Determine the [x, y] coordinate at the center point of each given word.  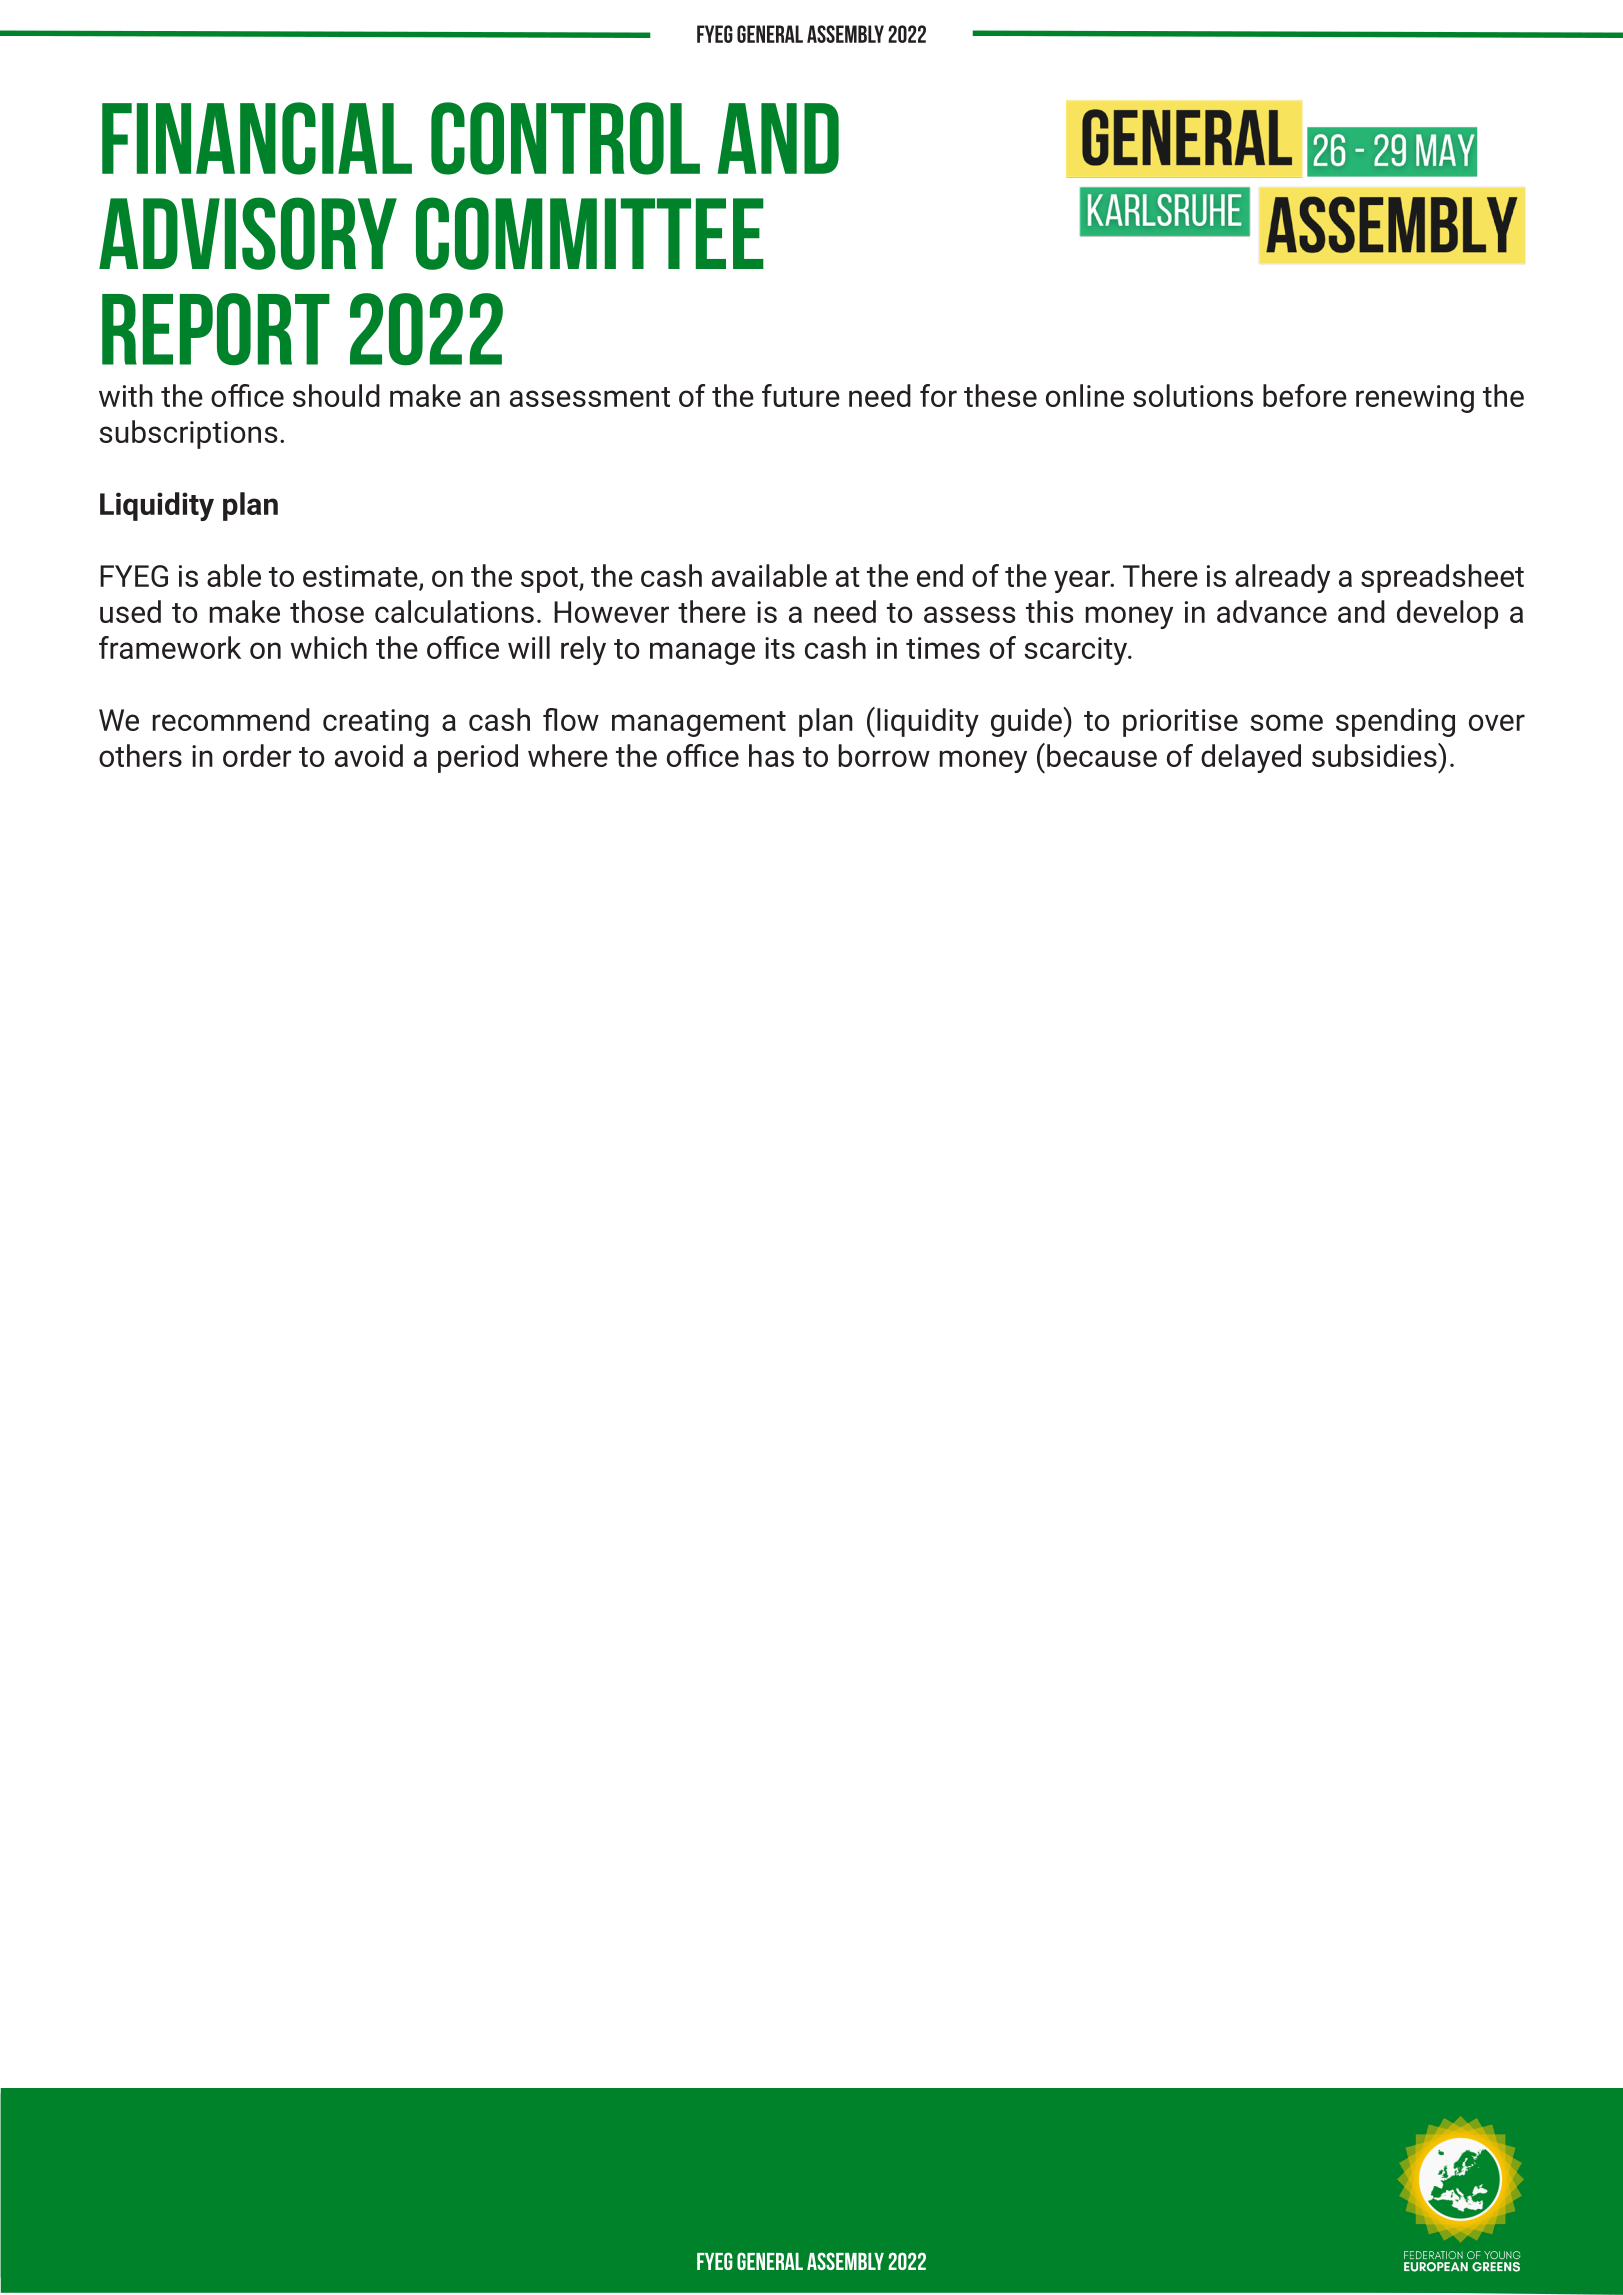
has [771, 755]
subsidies [1375, 755]
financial [257, 138]
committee [590, 233]
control [565, 138]
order [257, 755]
